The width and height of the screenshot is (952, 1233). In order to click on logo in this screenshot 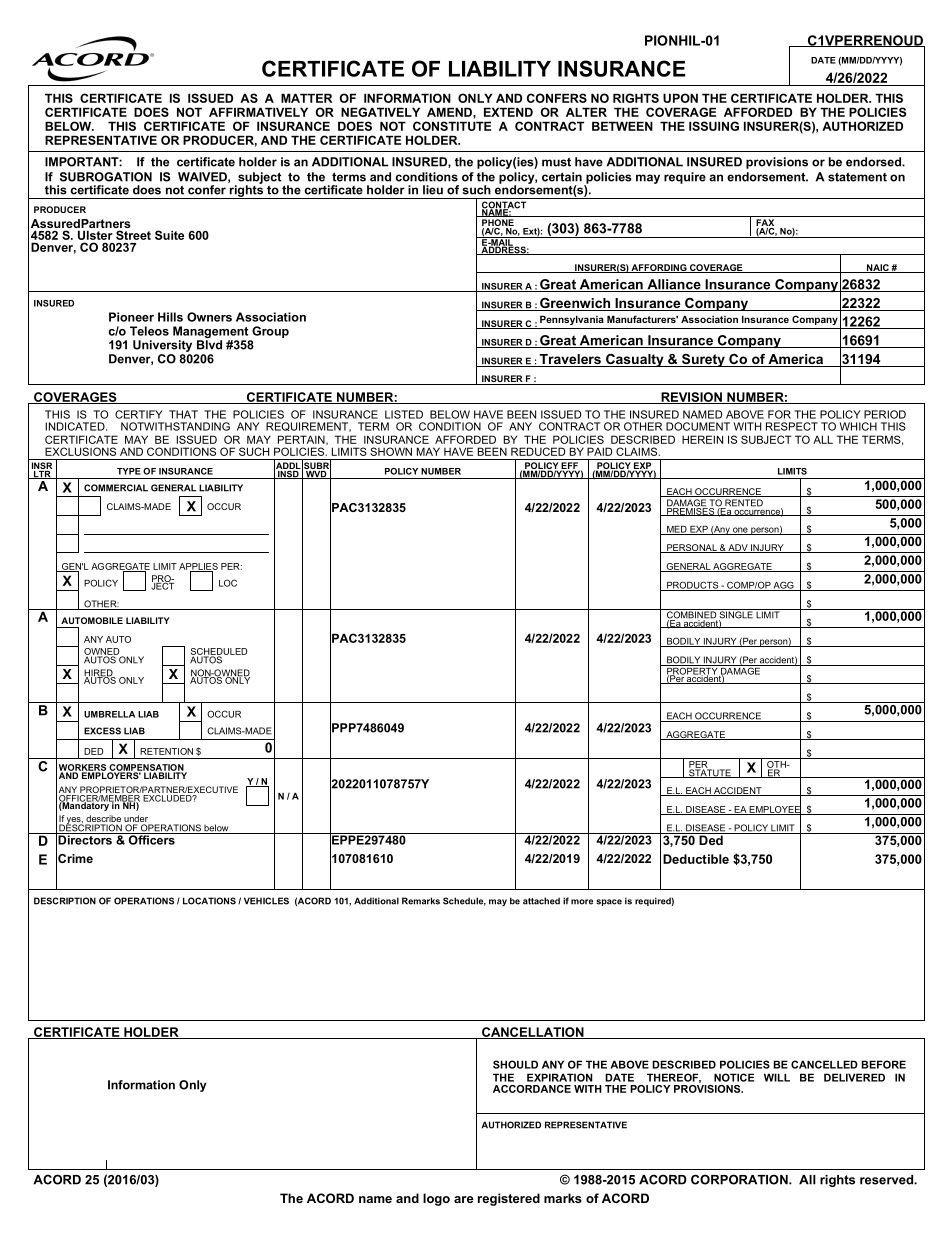, I will do `click(436, 1199)`.
